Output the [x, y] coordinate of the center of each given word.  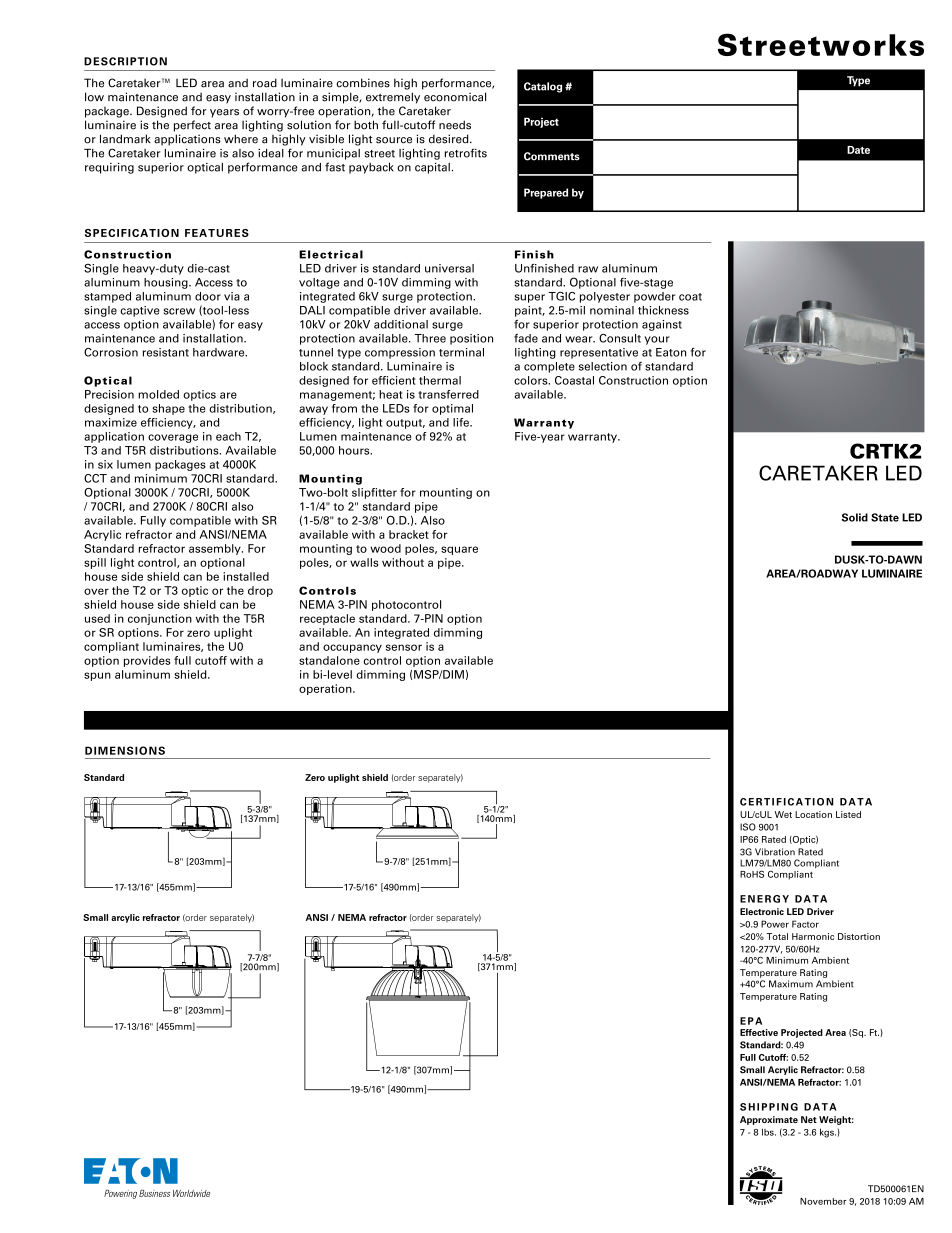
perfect [192, 126]
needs [455, 125]
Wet [783, 814]
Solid [855, 517]
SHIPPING [769, 1107]
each [228, 436]
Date [858, 150]
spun [97, 676]
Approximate [769, 1120]
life [462, 422]
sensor [404, 647]
